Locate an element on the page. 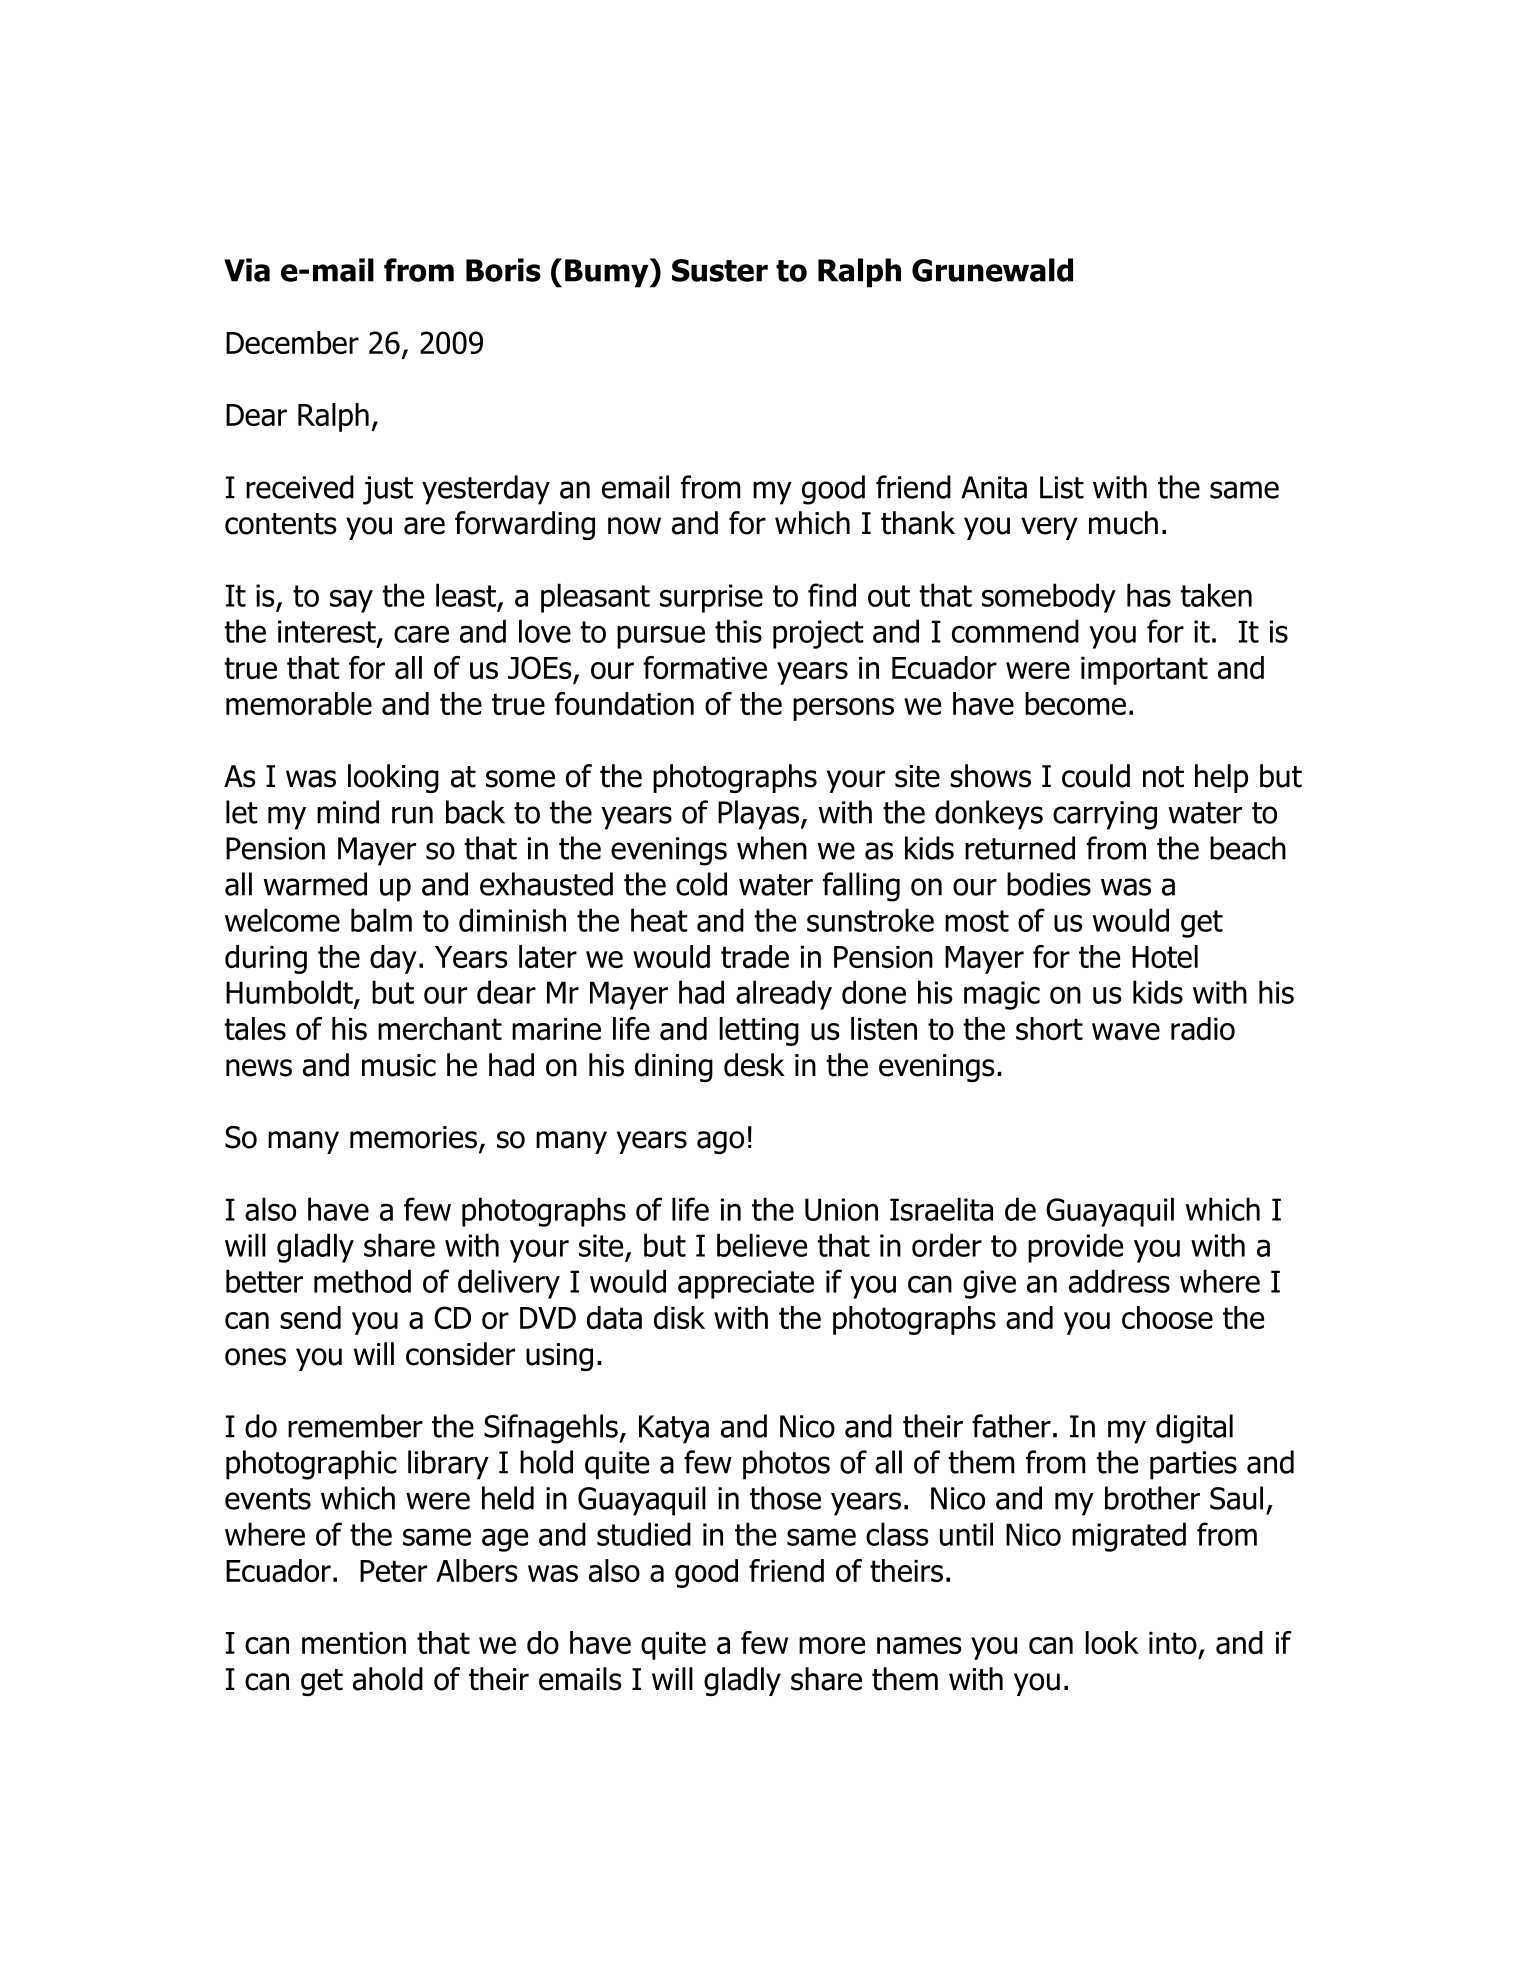  December is located at coordinates (292, 342).
